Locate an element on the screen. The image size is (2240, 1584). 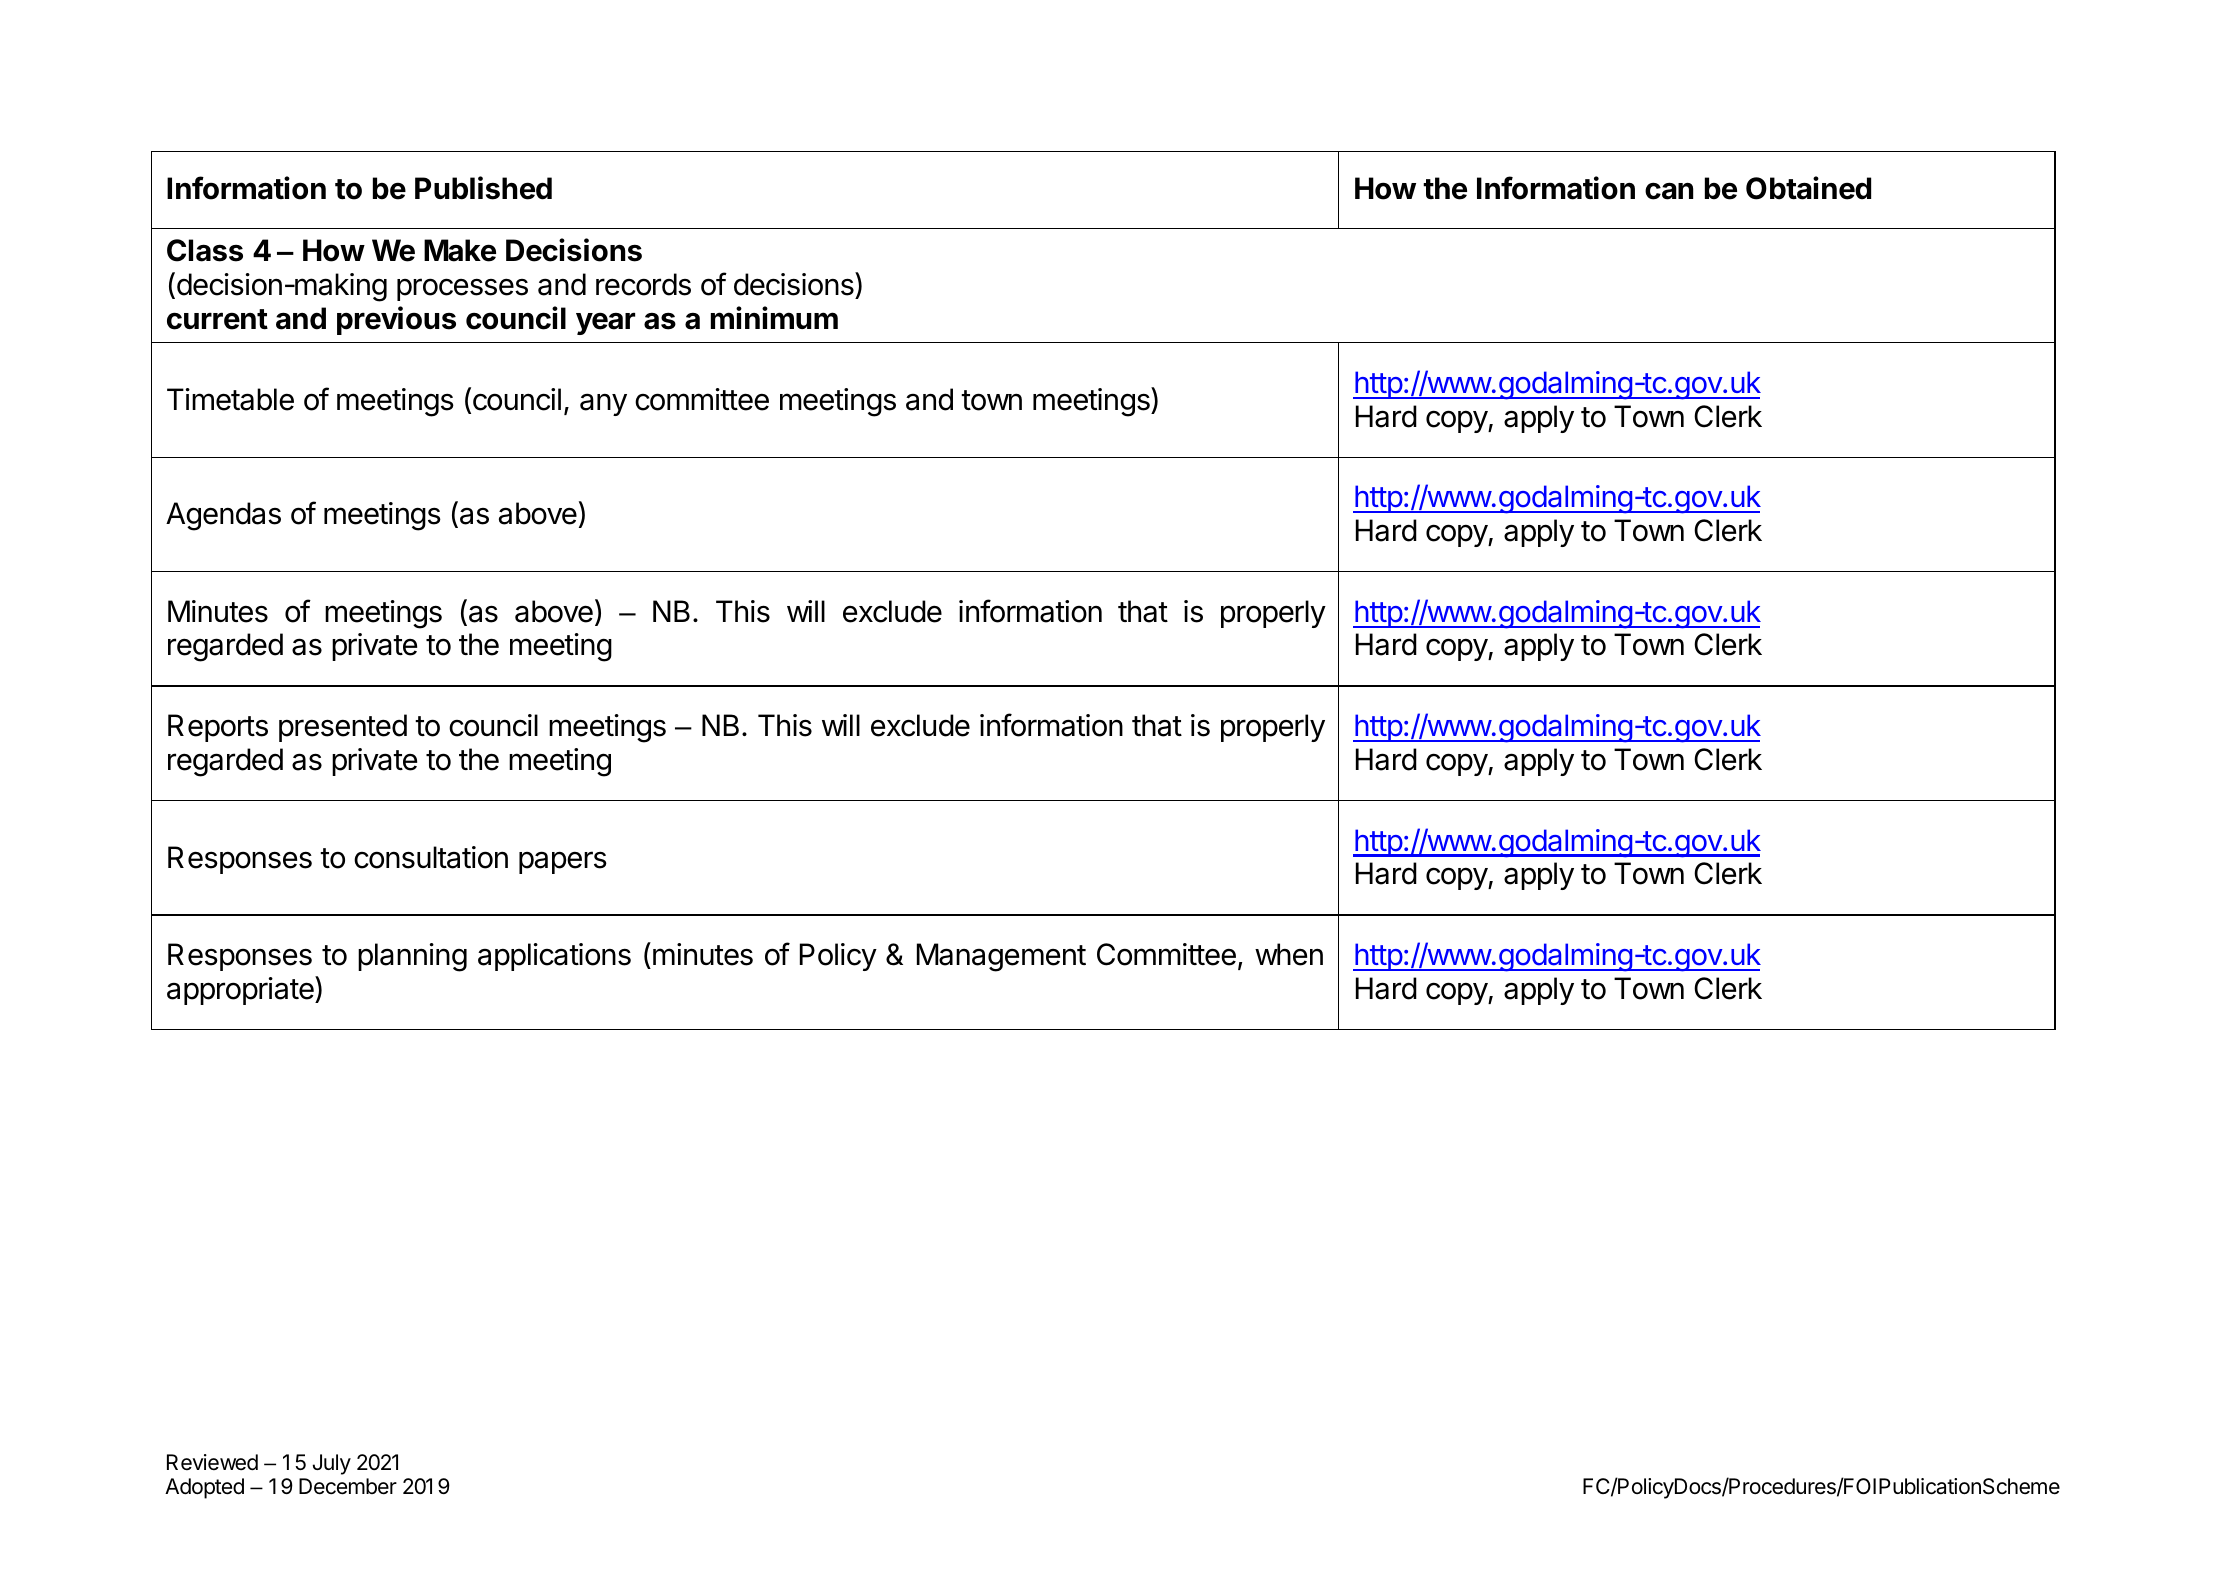
can is located at coordinates (1669, 191).
